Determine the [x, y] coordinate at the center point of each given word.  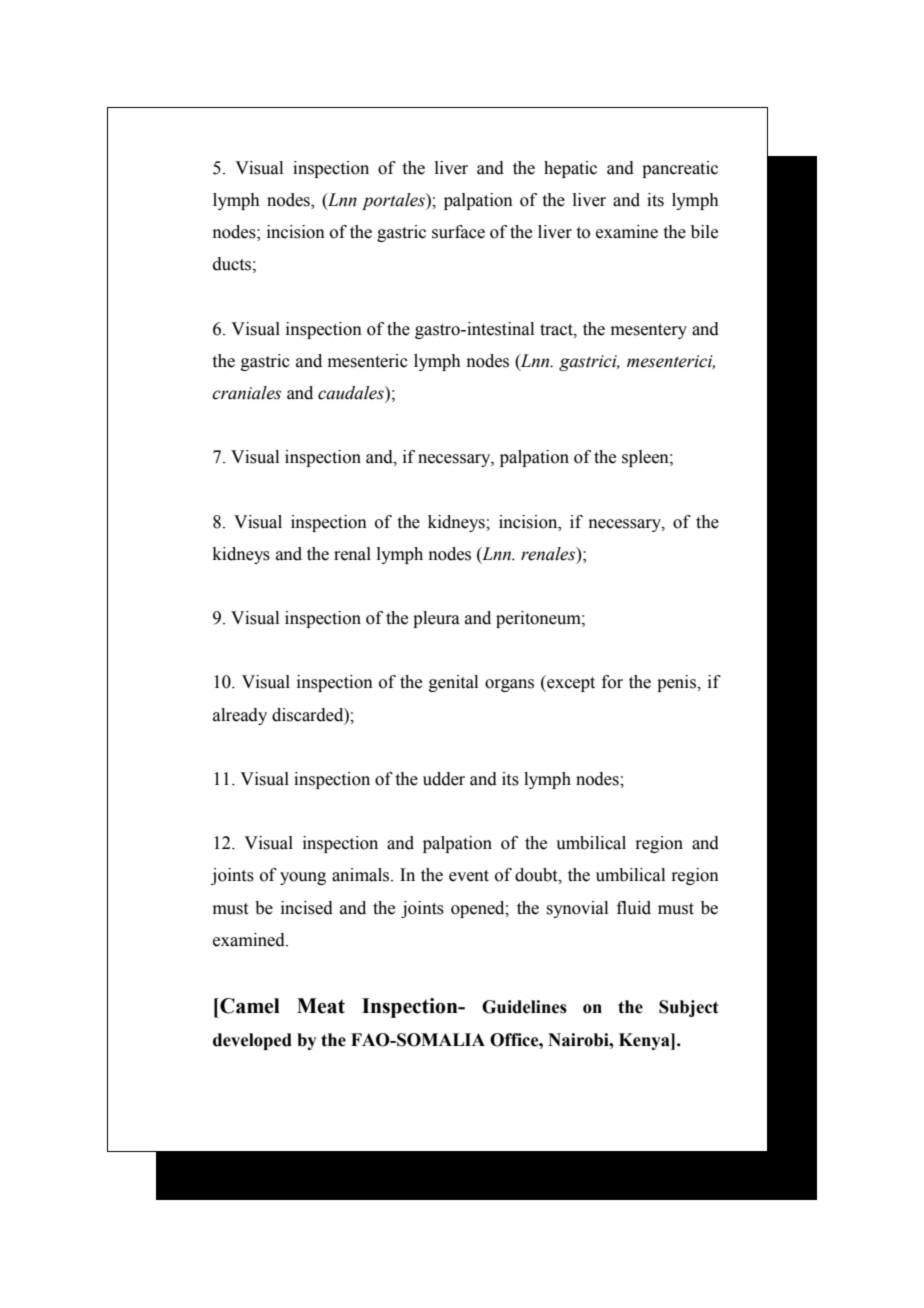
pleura [436, 619]
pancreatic [680, 169]
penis [677, 683]
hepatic [570, 169]
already [240, 716]
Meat [321, 1006]
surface [458, 232]
